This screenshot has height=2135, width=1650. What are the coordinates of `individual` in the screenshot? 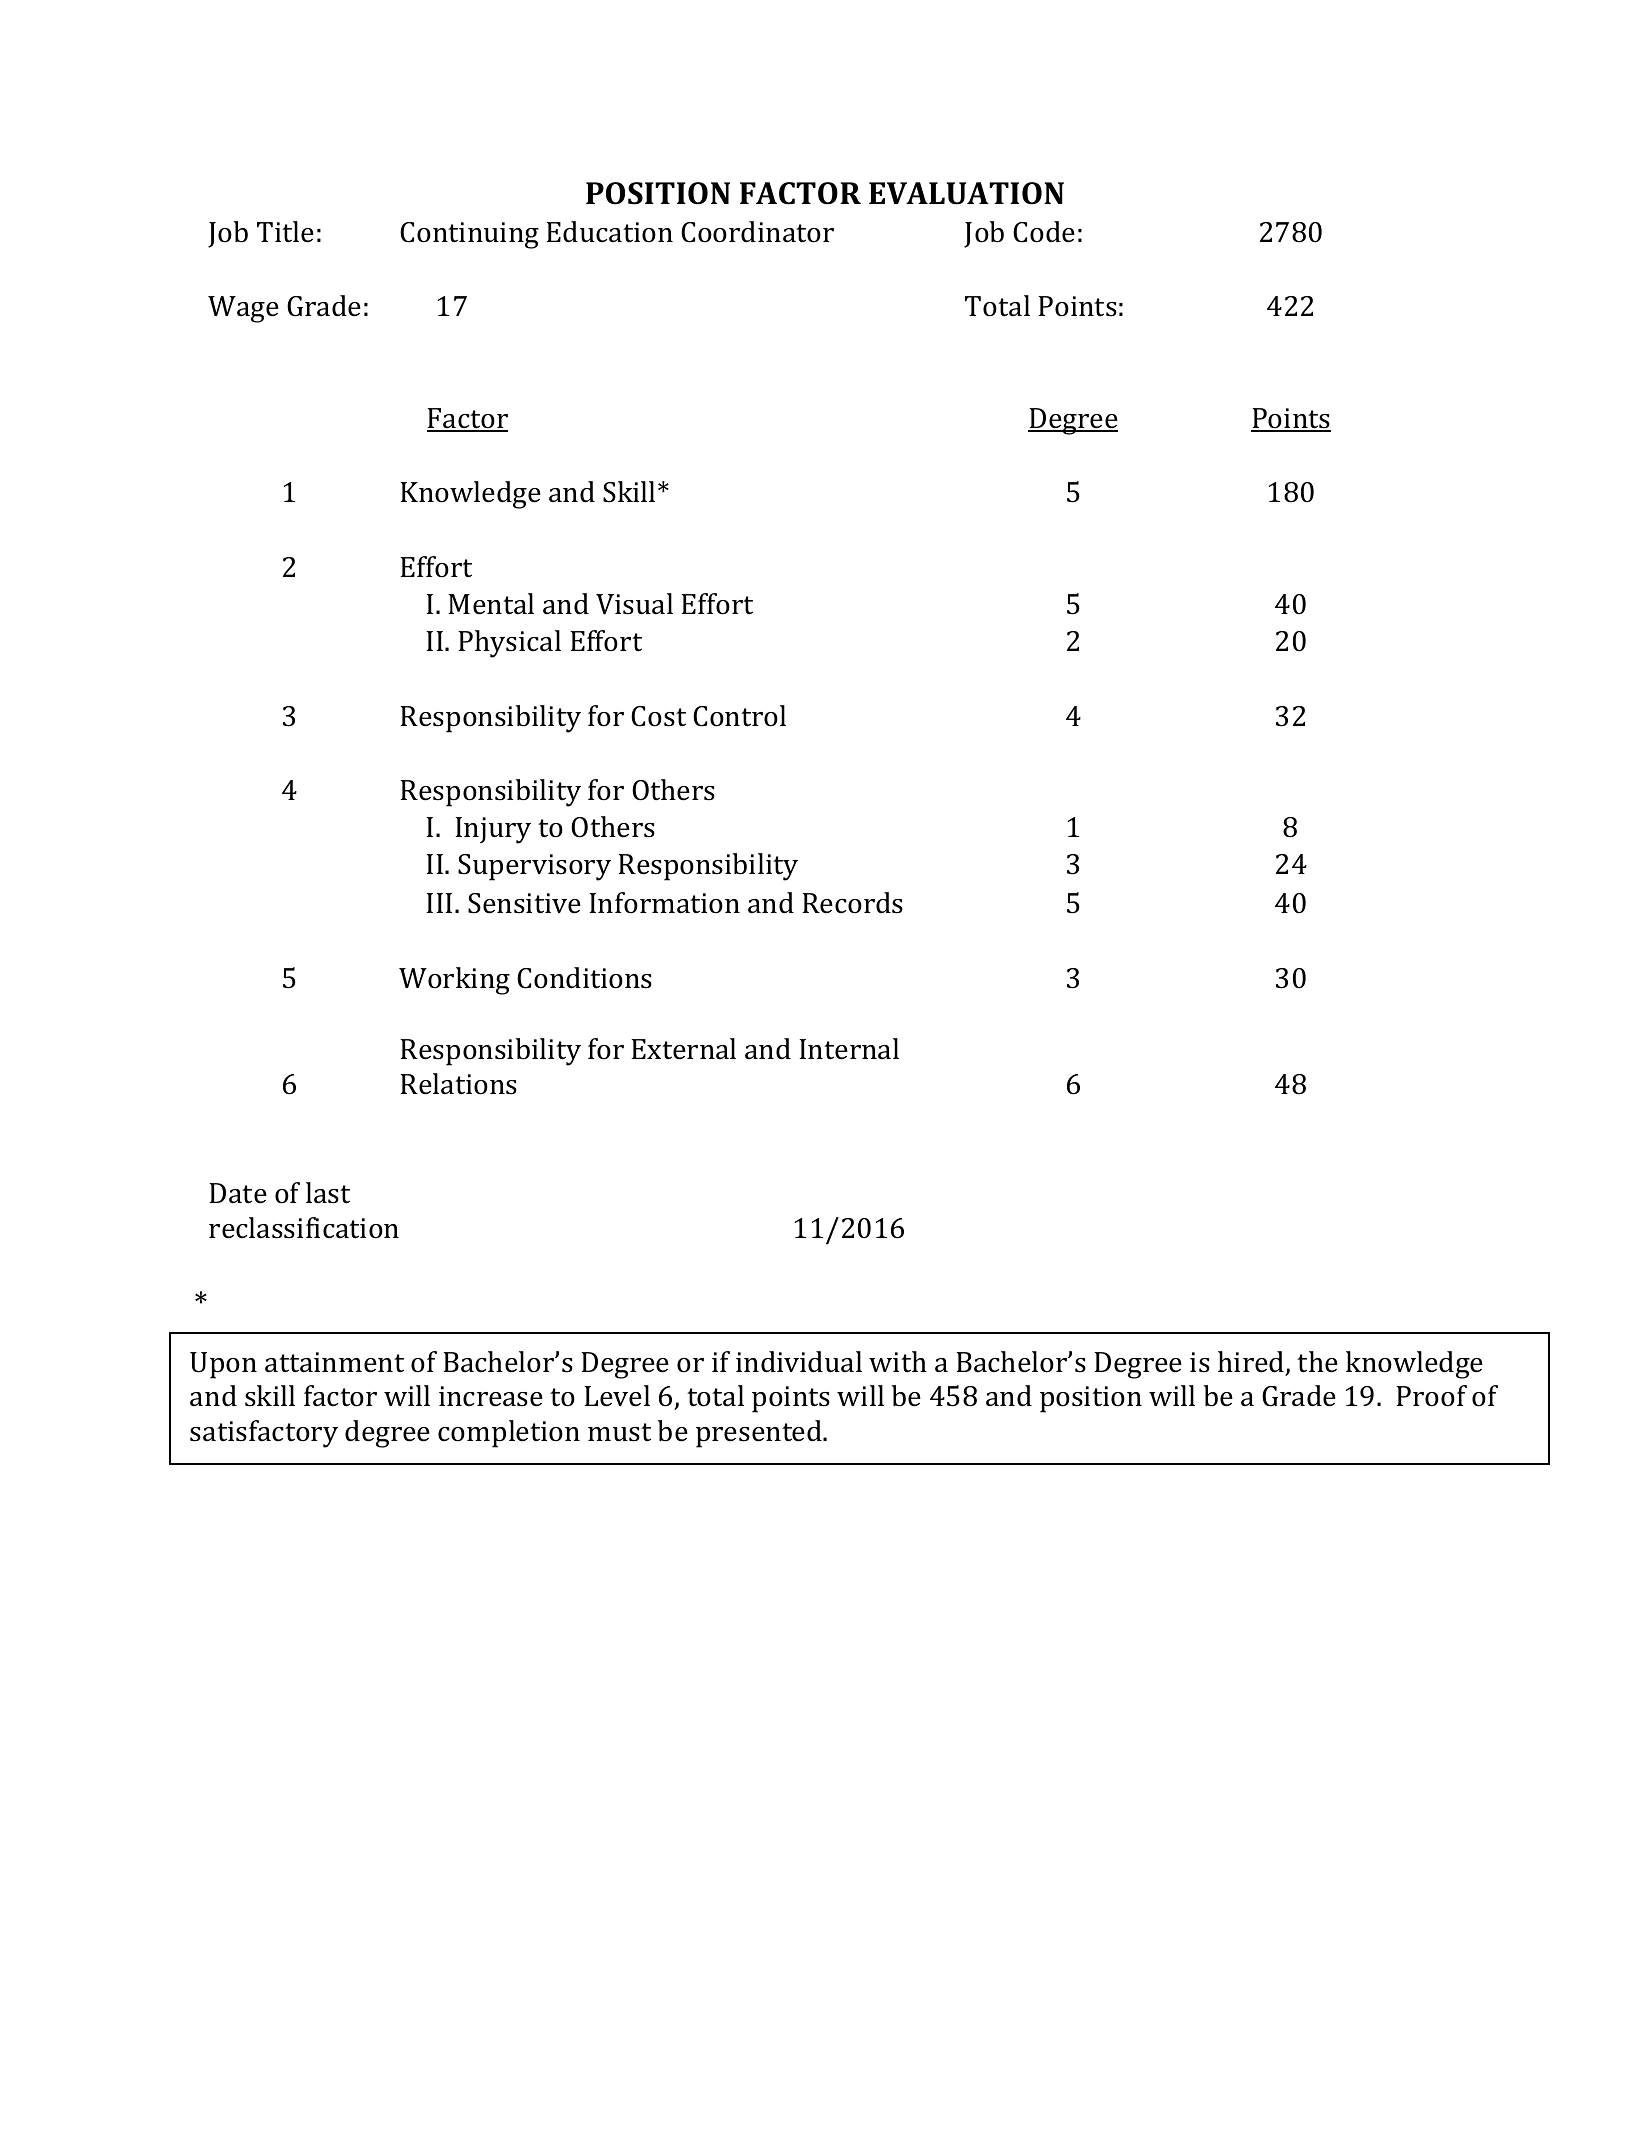 It's located at (799, 1362).
